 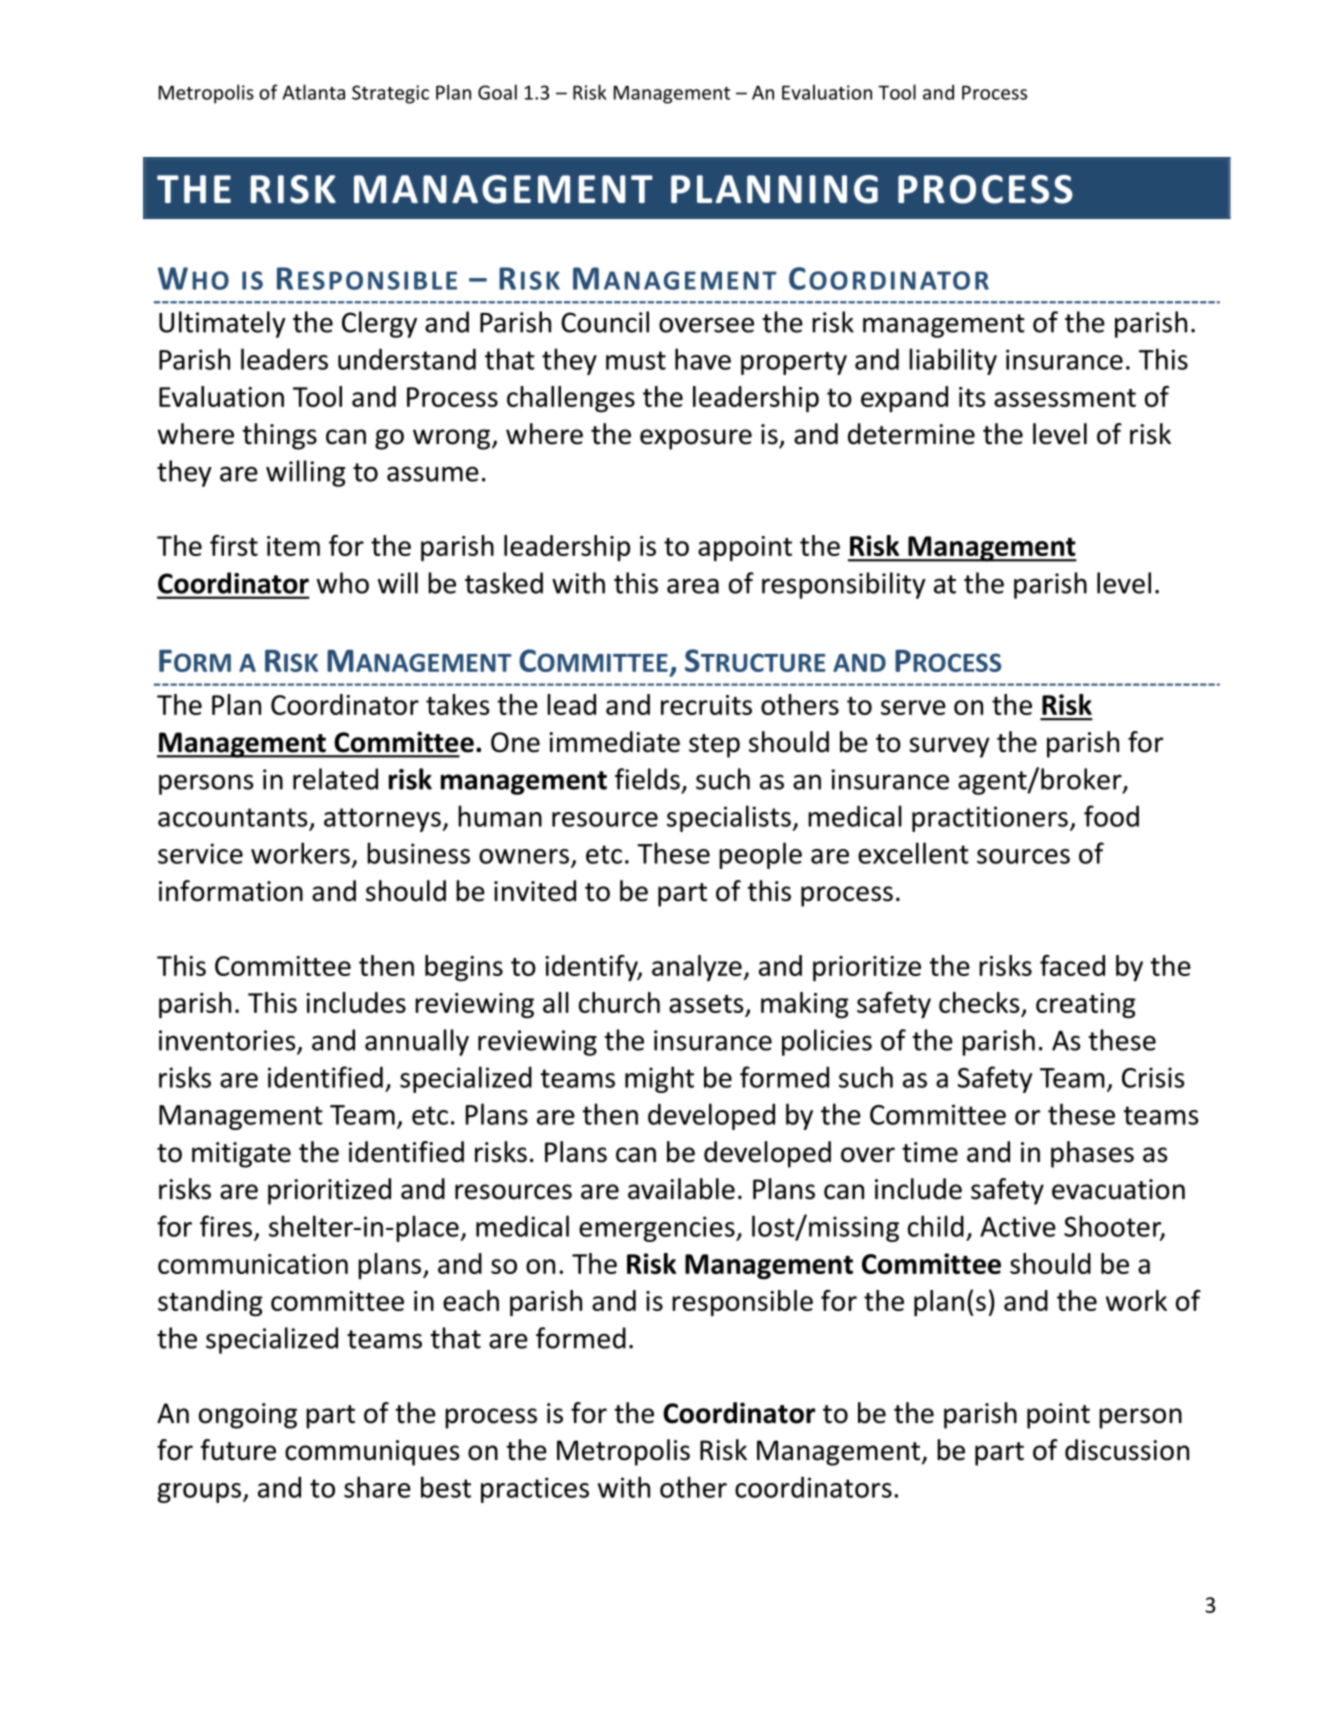 I want to click on things, so click(x=279, y=436).
